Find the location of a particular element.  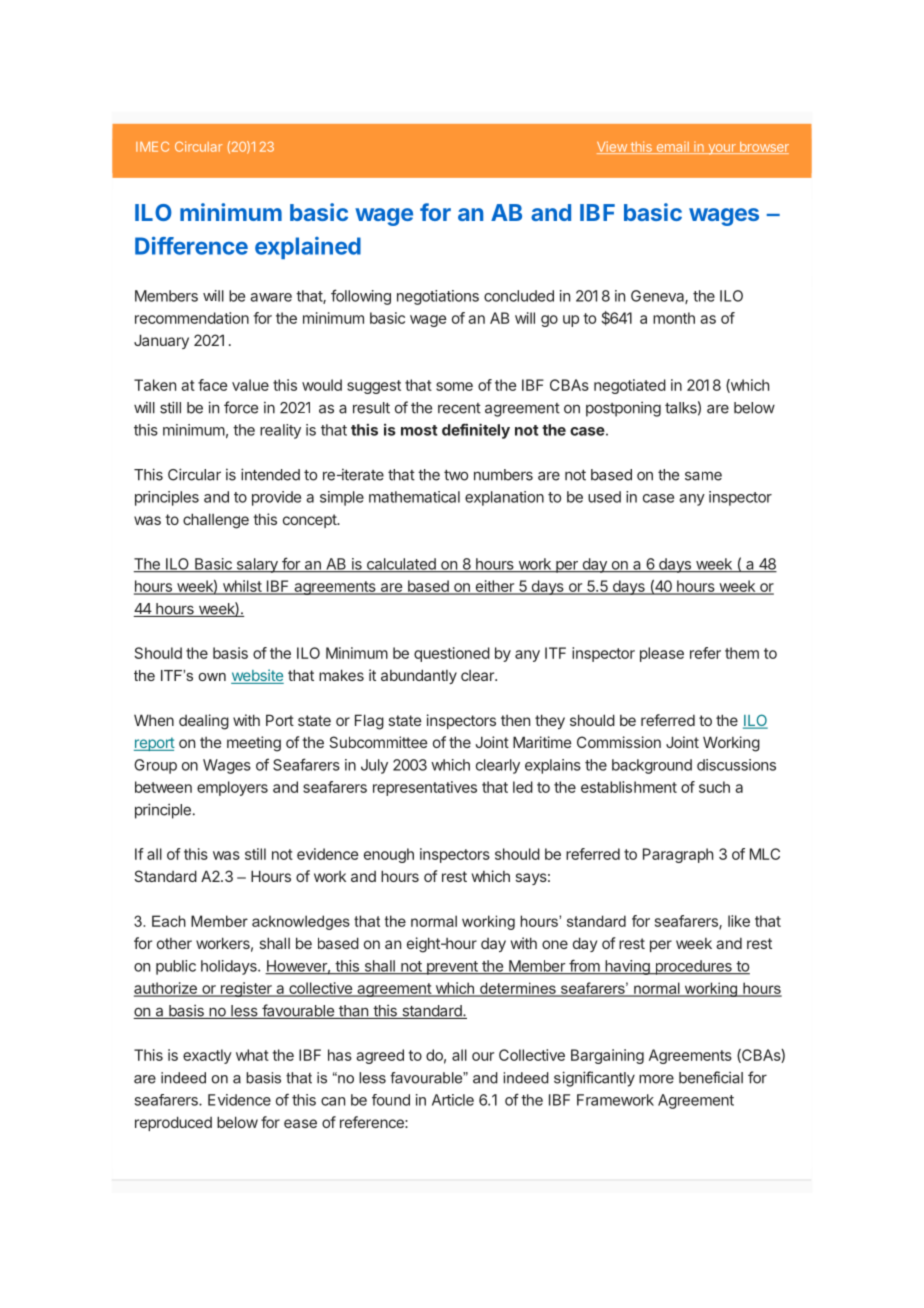

calculated is located at coordinates (401, 565).
